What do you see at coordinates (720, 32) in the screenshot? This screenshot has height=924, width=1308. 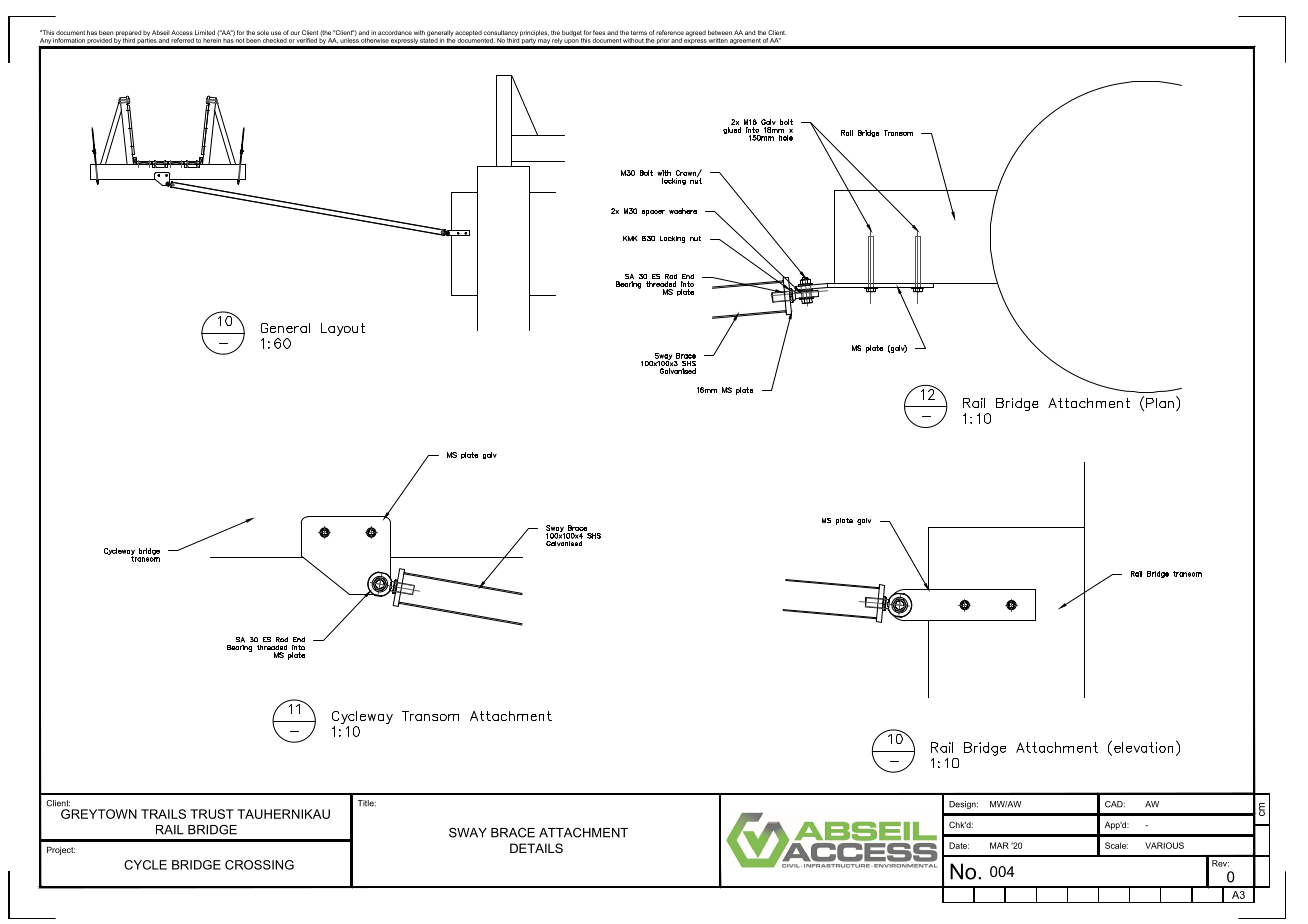 I see `between` at bounding box center [720, 32].
